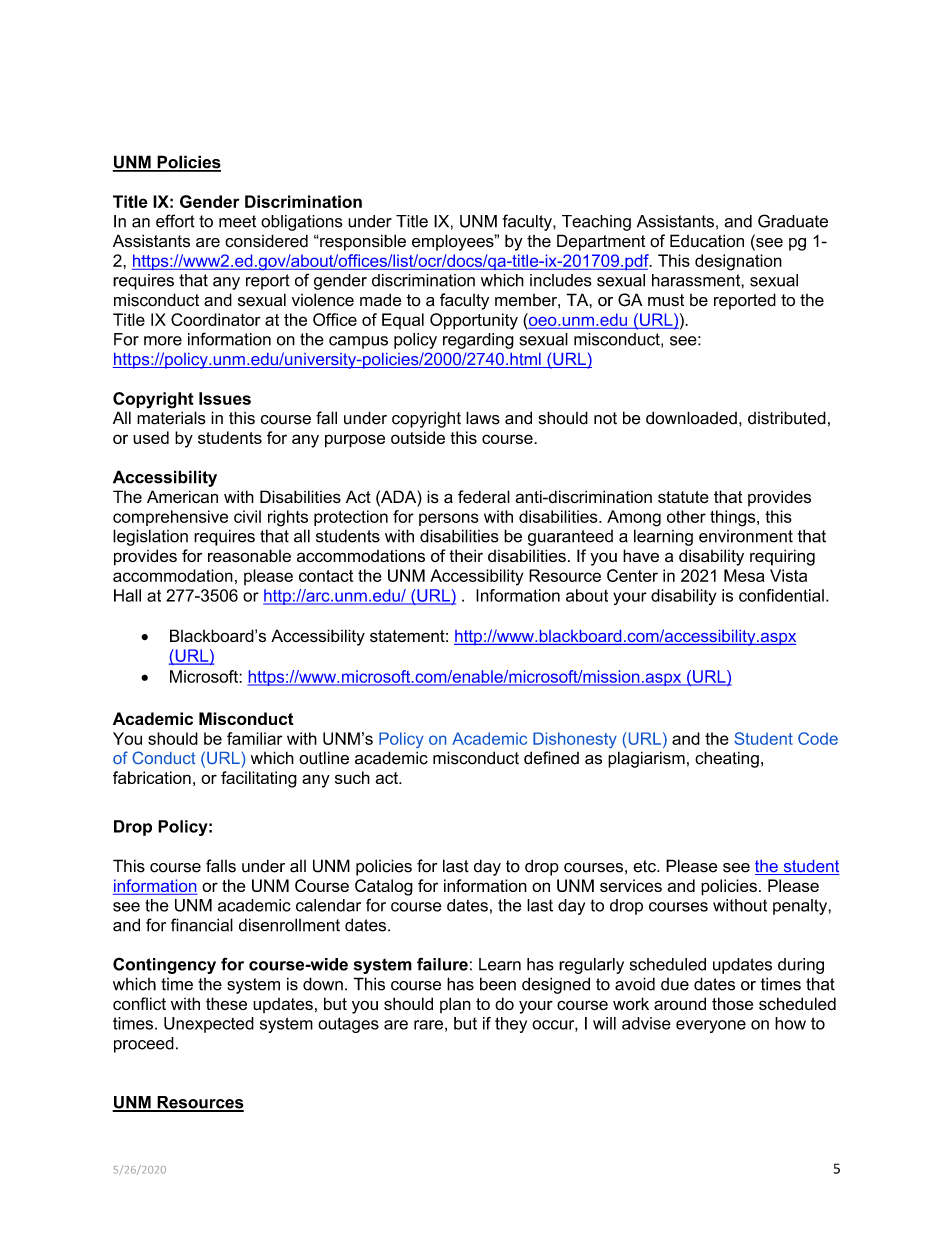  I want to click on meet, so click(237, 221).
